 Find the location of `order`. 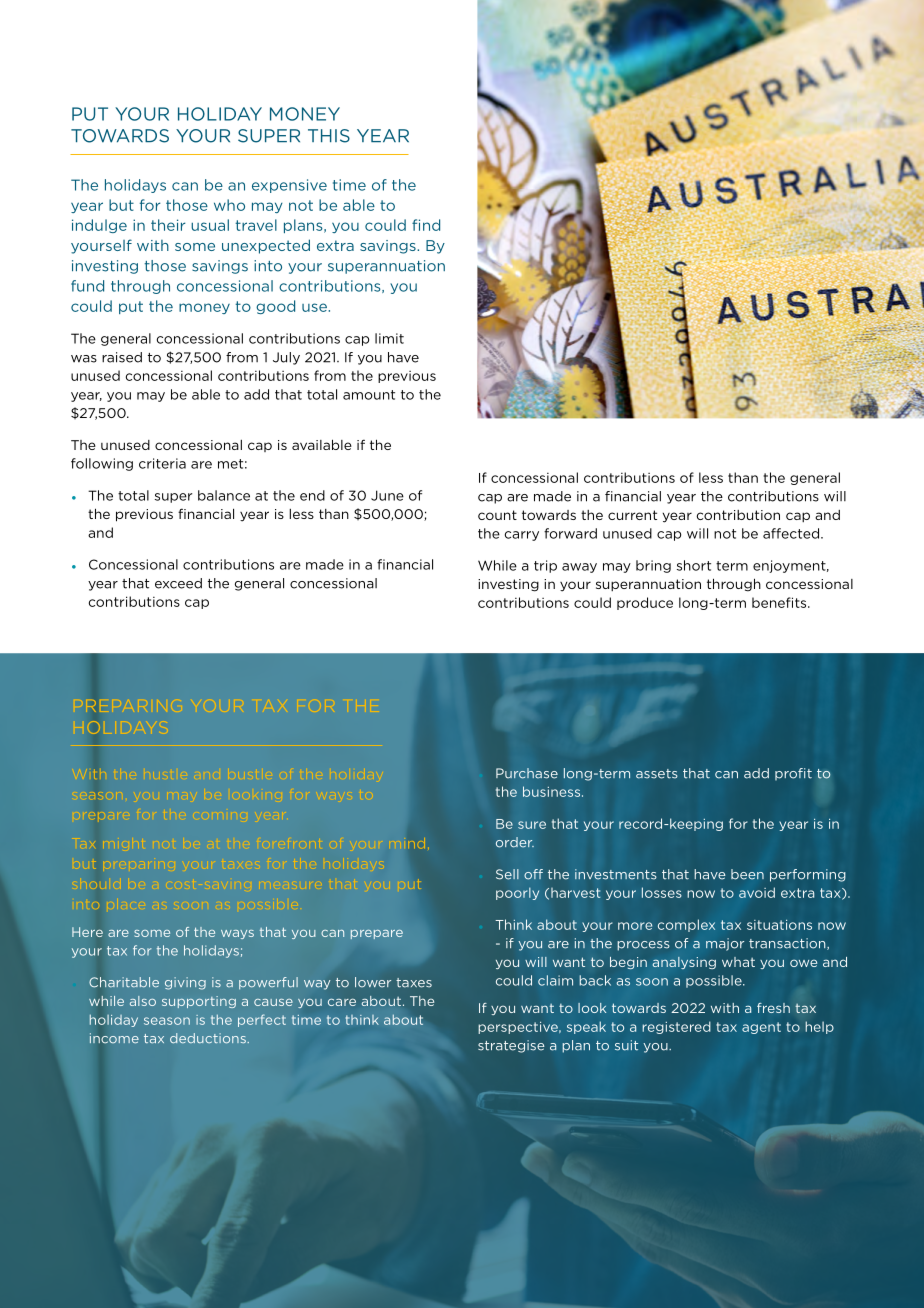

order is located at coordinates (515, 842).
